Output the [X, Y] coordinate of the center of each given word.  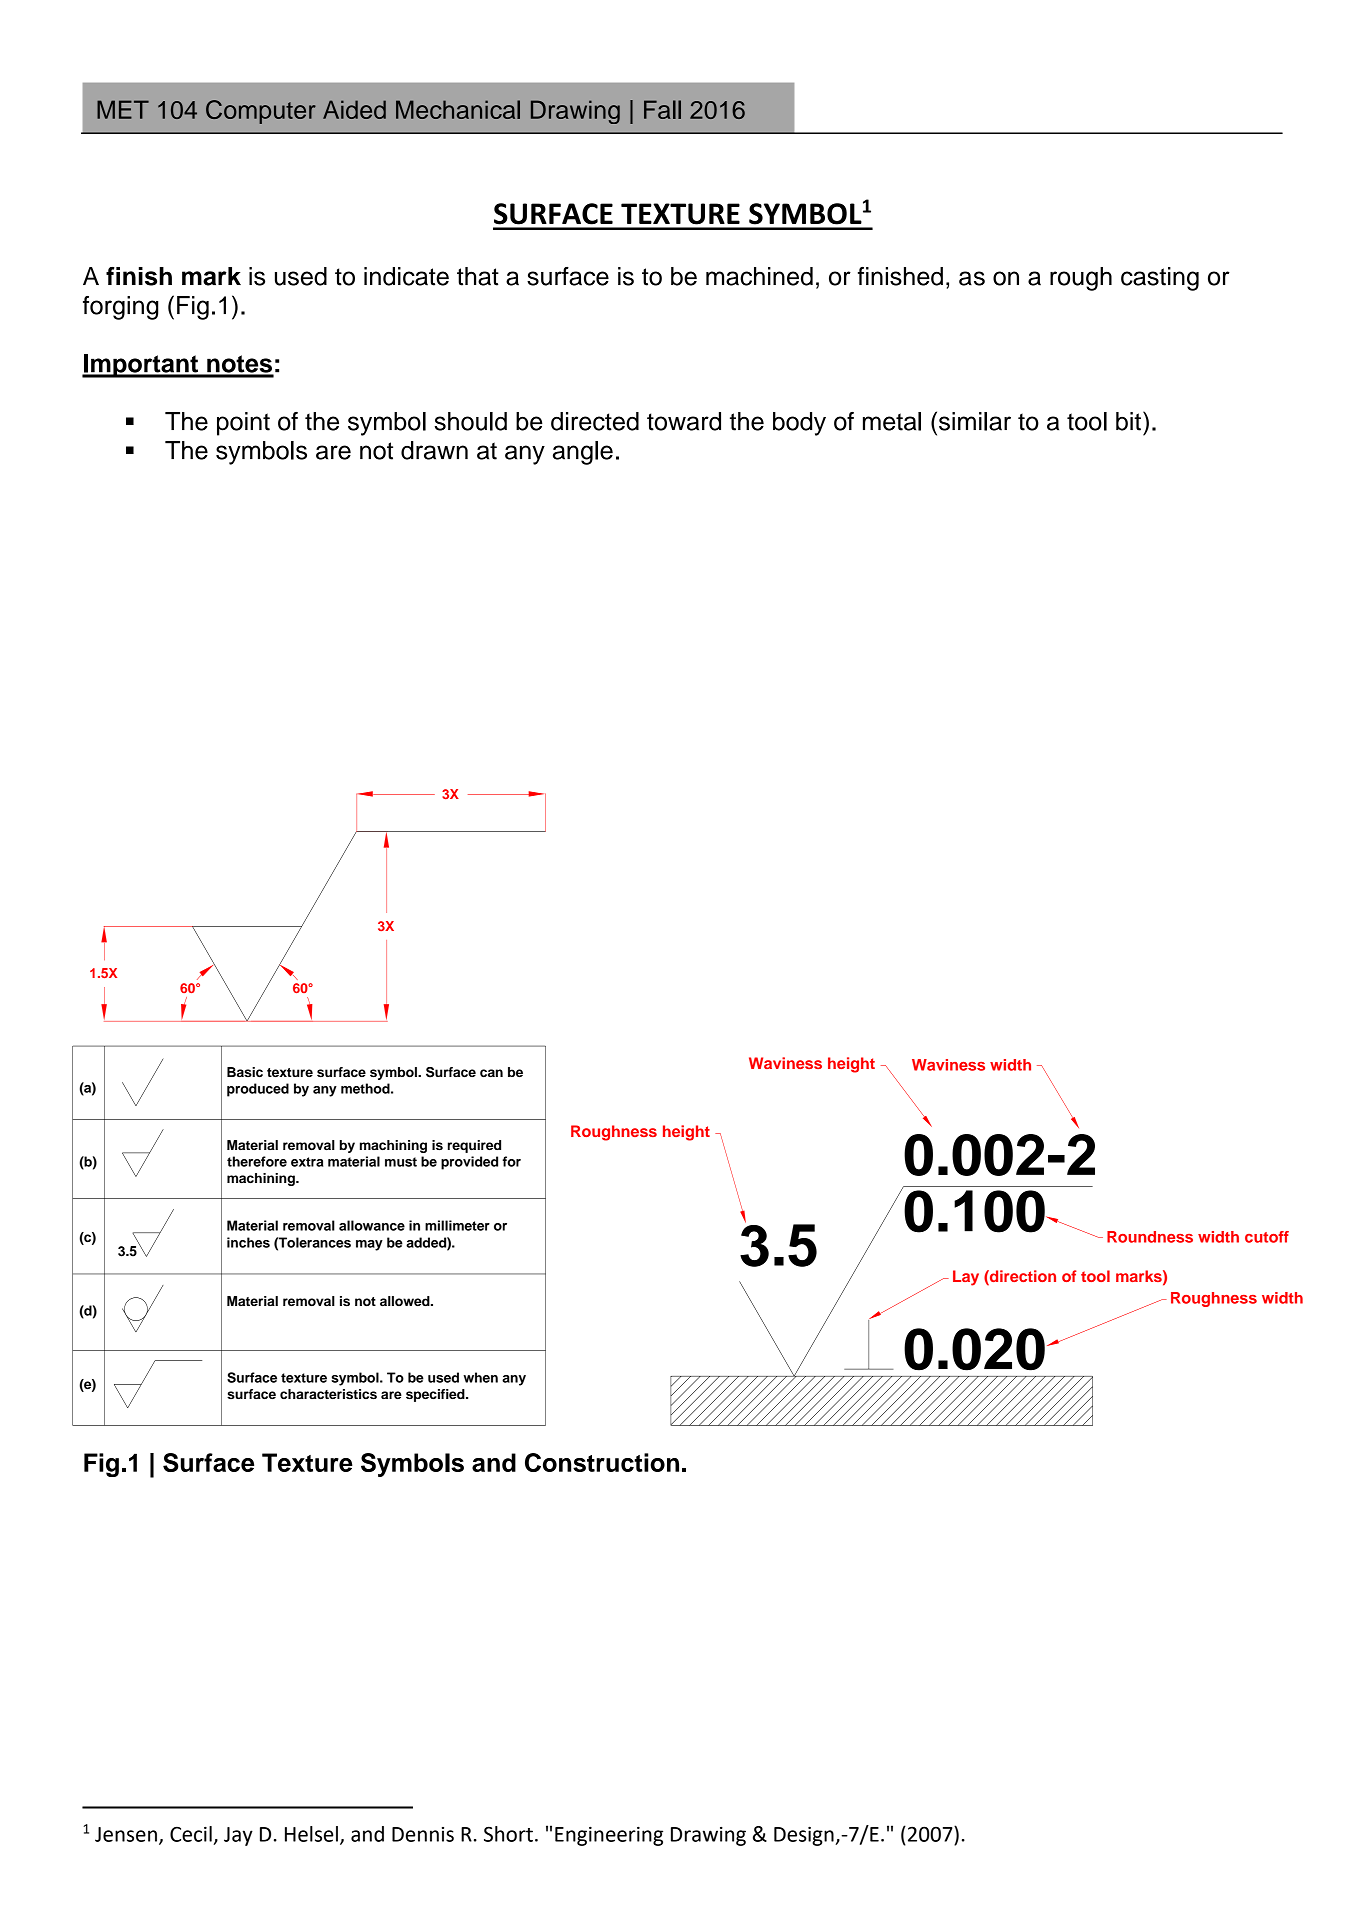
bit [1128, 421]
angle [583, 453]
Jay [238, 1836]
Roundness [1150, 1237]
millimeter [457, 1225]
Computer [261, 112]
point [243, 424]
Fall [662, 109]
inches [248, 1242]
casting [1160, 279]
